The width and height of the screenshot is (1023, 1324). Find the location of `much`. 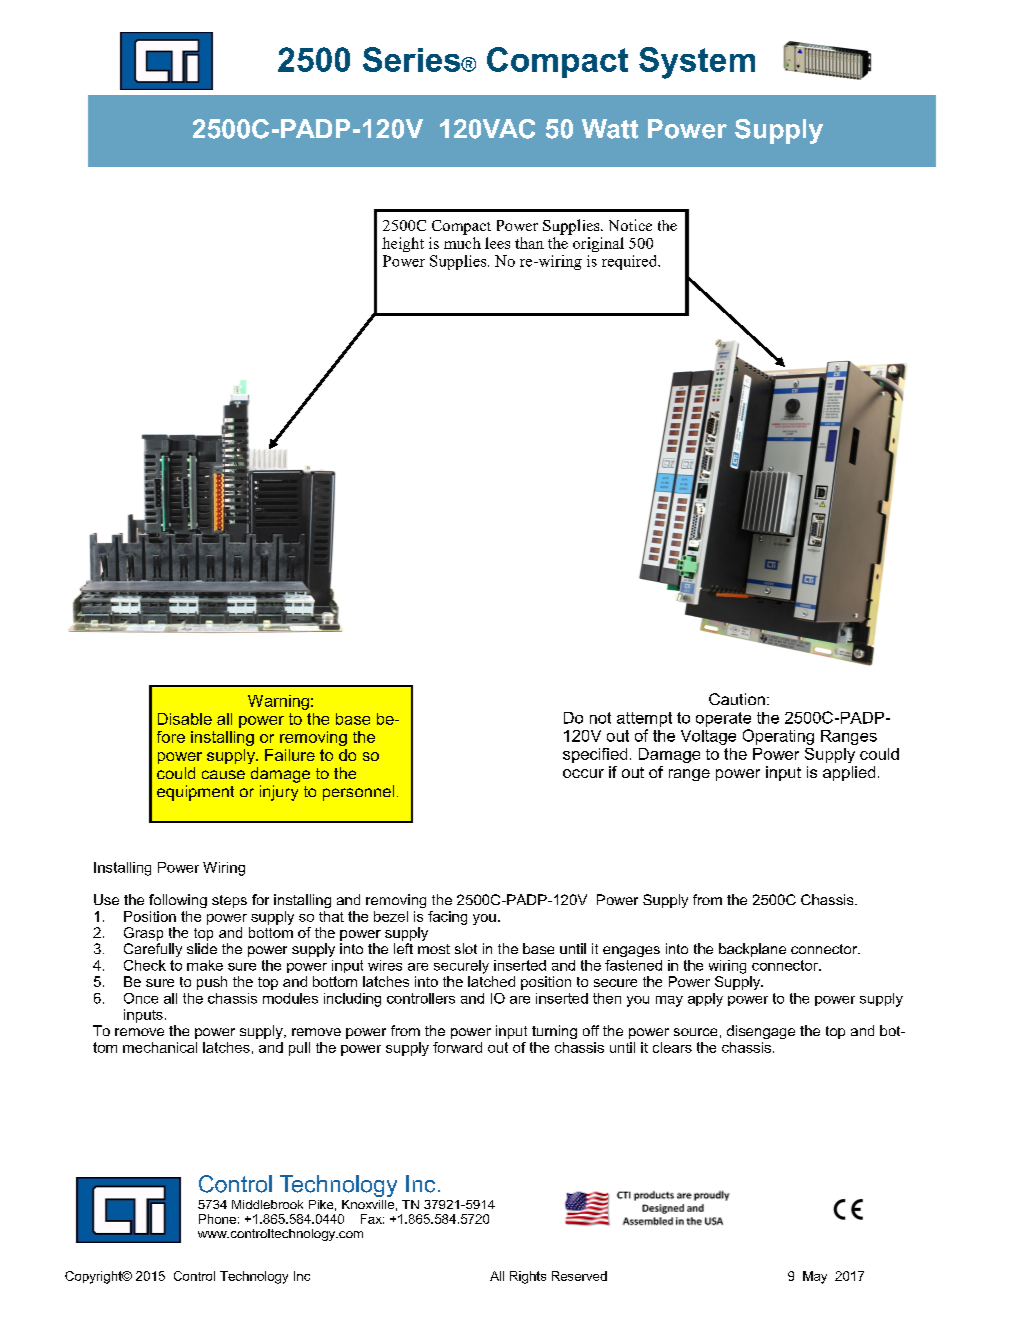

much is located at coordinates (462, 241).
